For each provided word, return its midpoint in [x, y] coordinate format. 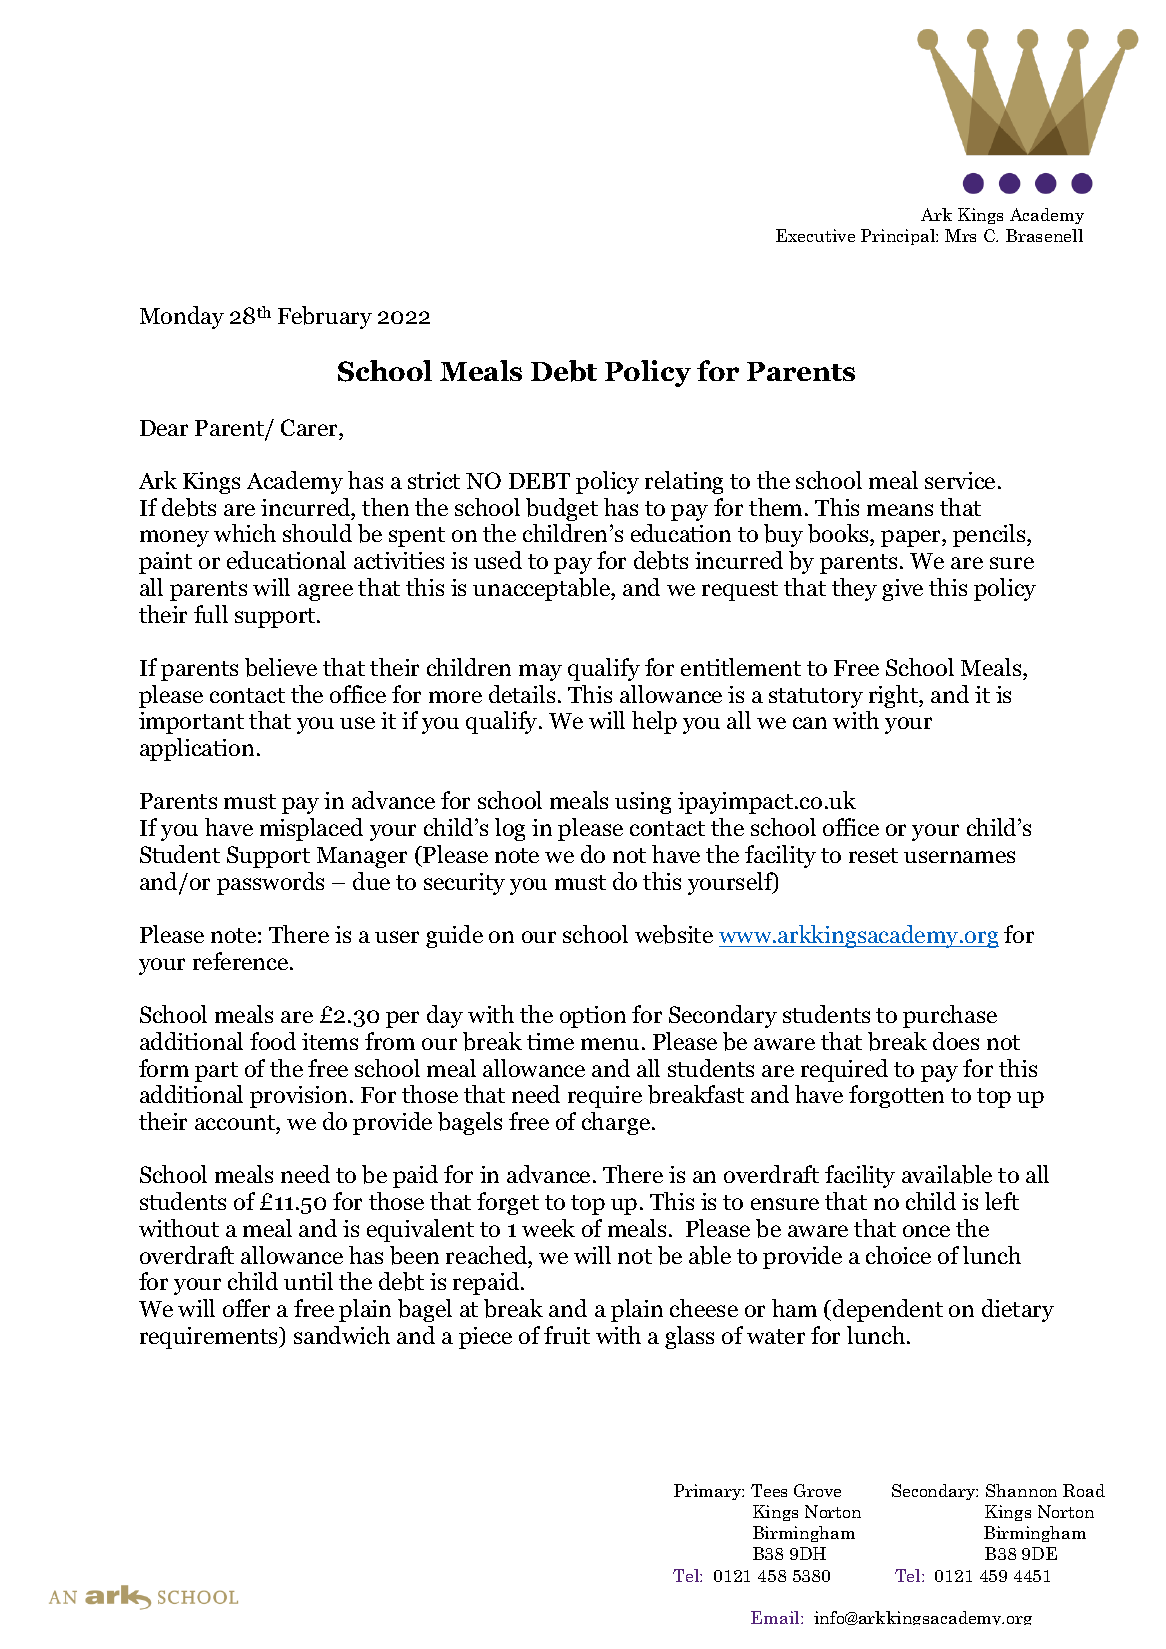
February [325, 317]
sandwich [342, 1335]
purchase [950, 1016]
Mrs [960, 235]
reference [242, 961]
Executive [815, 235]
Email [776, 1617]
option [593, 1017]
